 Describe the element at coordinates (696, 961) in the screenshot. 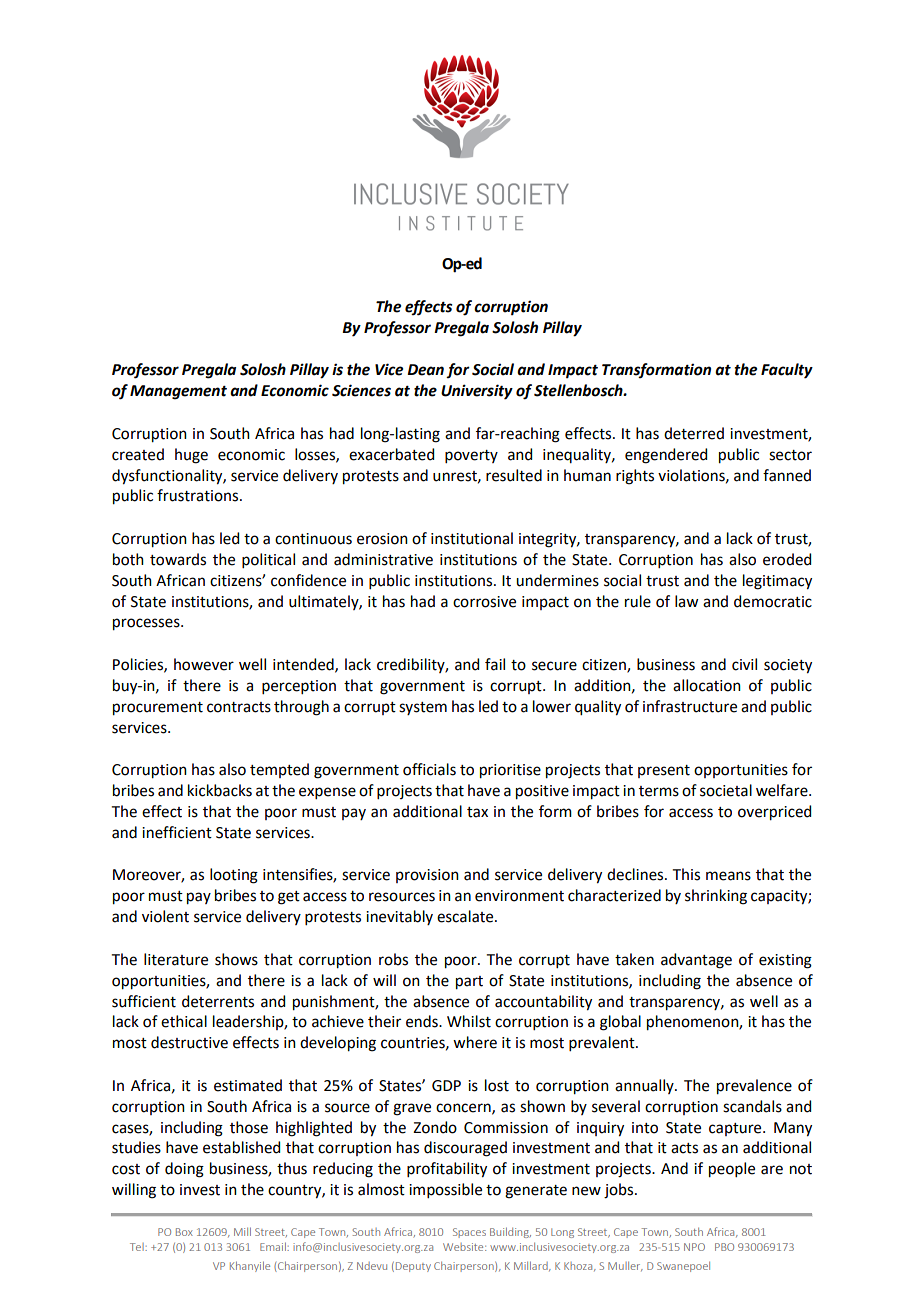

I see `advantage` at that location.
